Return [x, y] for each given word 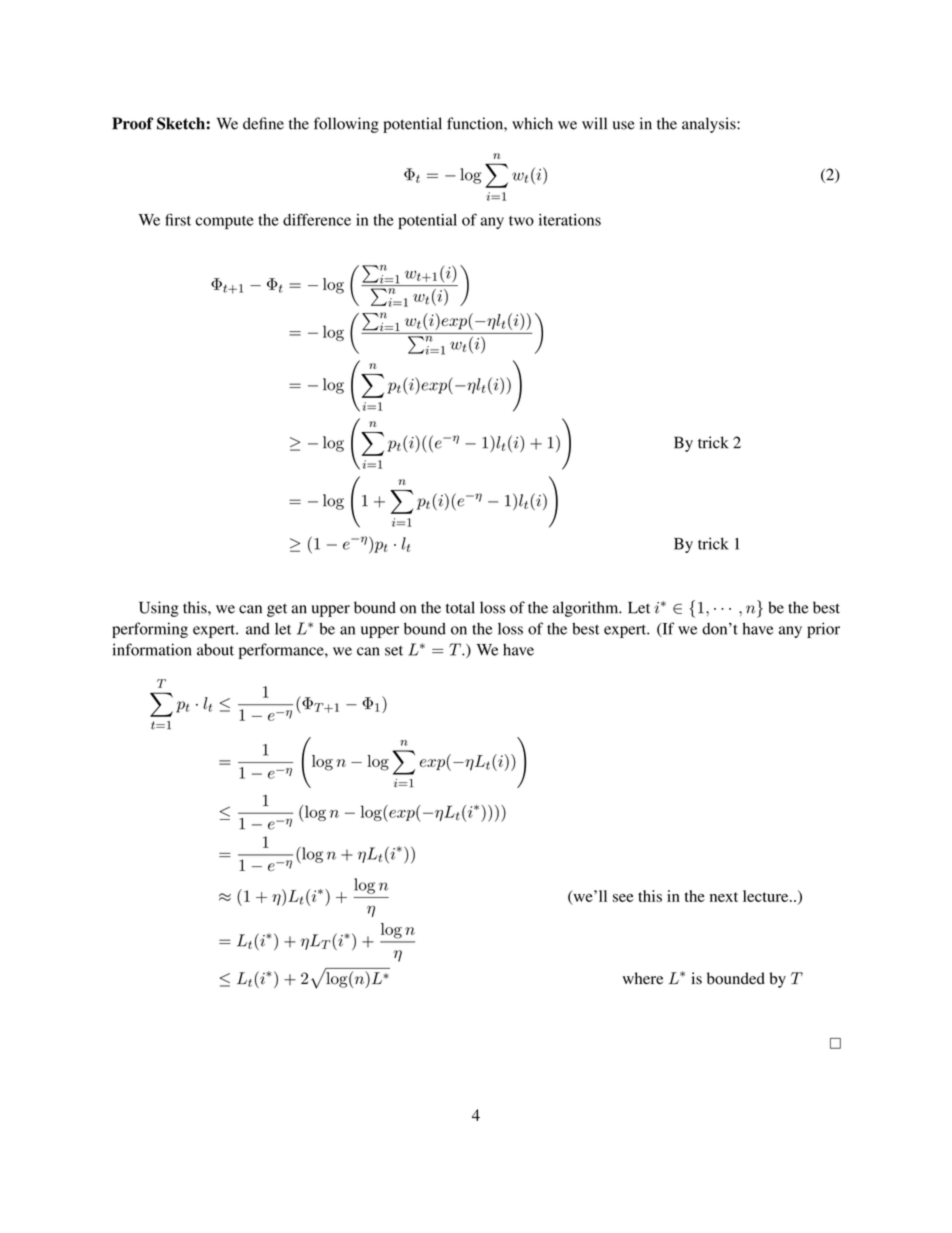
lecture [767, 896]
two [521, 221]
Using [158, 609]
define [263, 123]
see [623, 898]
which [532, 123]
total [460, 607]
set [394, 651]
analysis [710, 125]
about [215, 650]
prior [823, 630]
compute [224, 222]
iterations [570, 220]
